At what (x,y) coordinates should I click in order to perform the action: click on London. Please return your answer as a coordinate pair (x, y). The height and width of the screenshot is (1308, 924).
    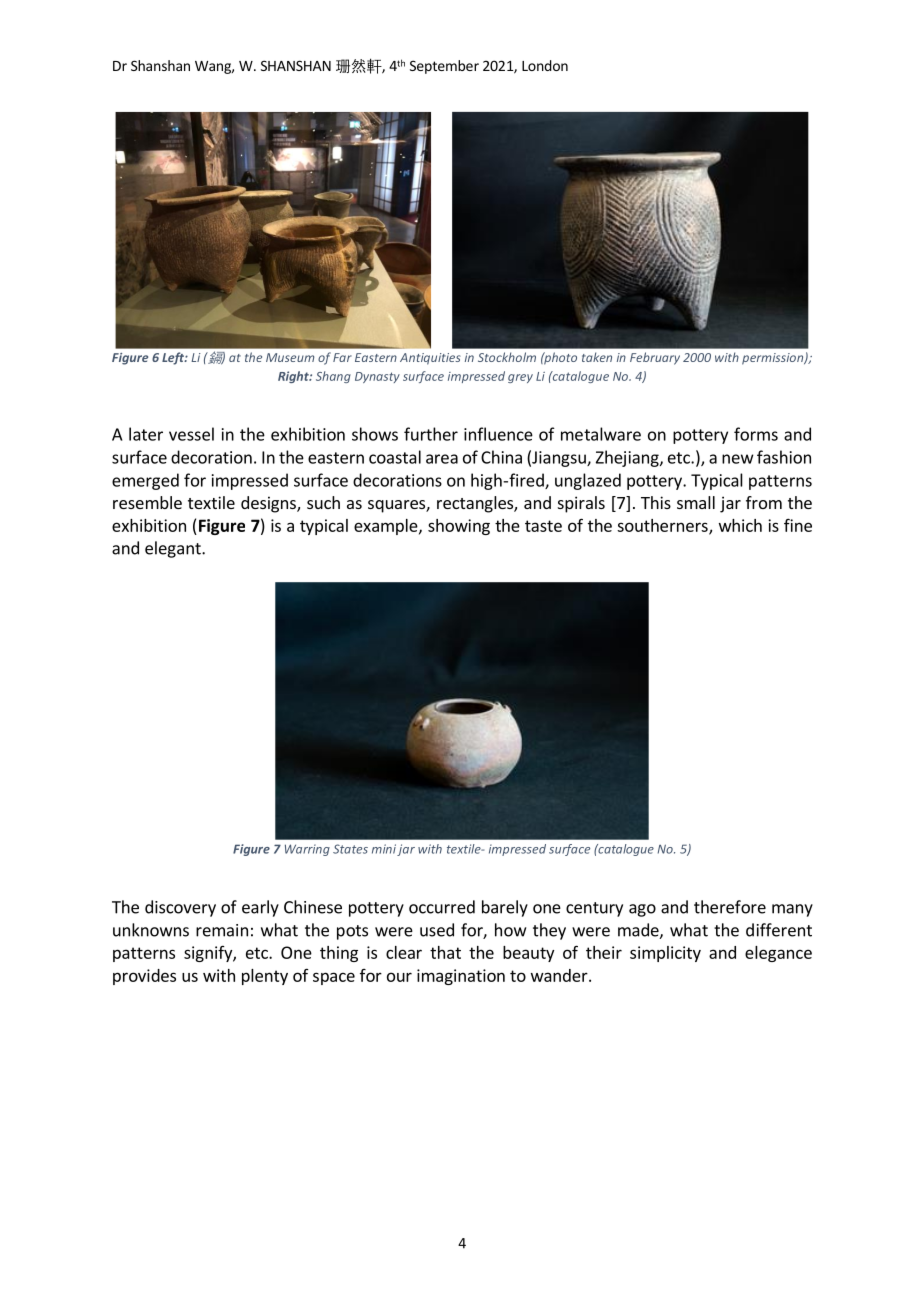
    Looking at the image, I should click on (545, 65).
